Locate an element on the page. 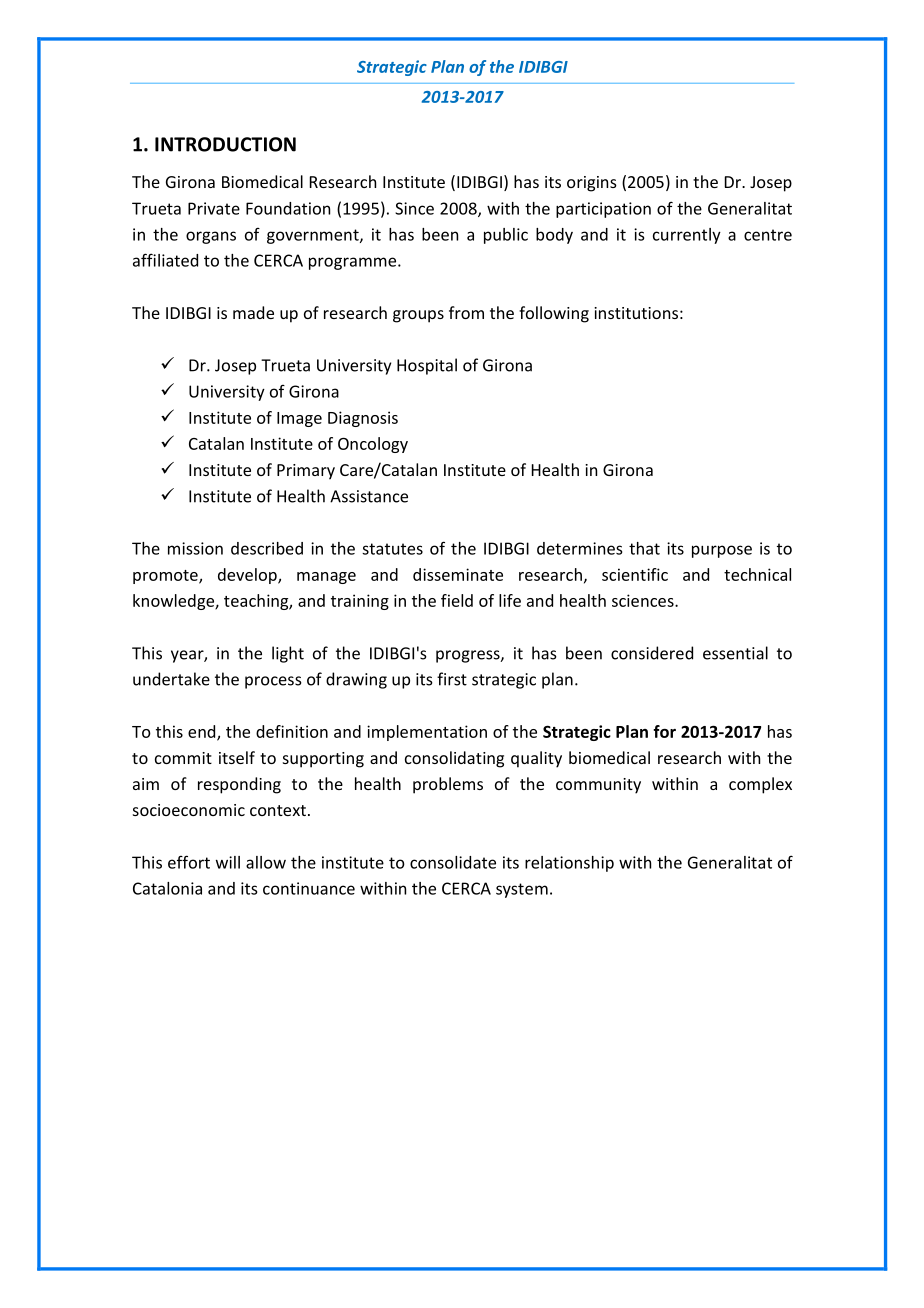 The image size is (924, 1308). Image is located at coordinates (299, 419).
